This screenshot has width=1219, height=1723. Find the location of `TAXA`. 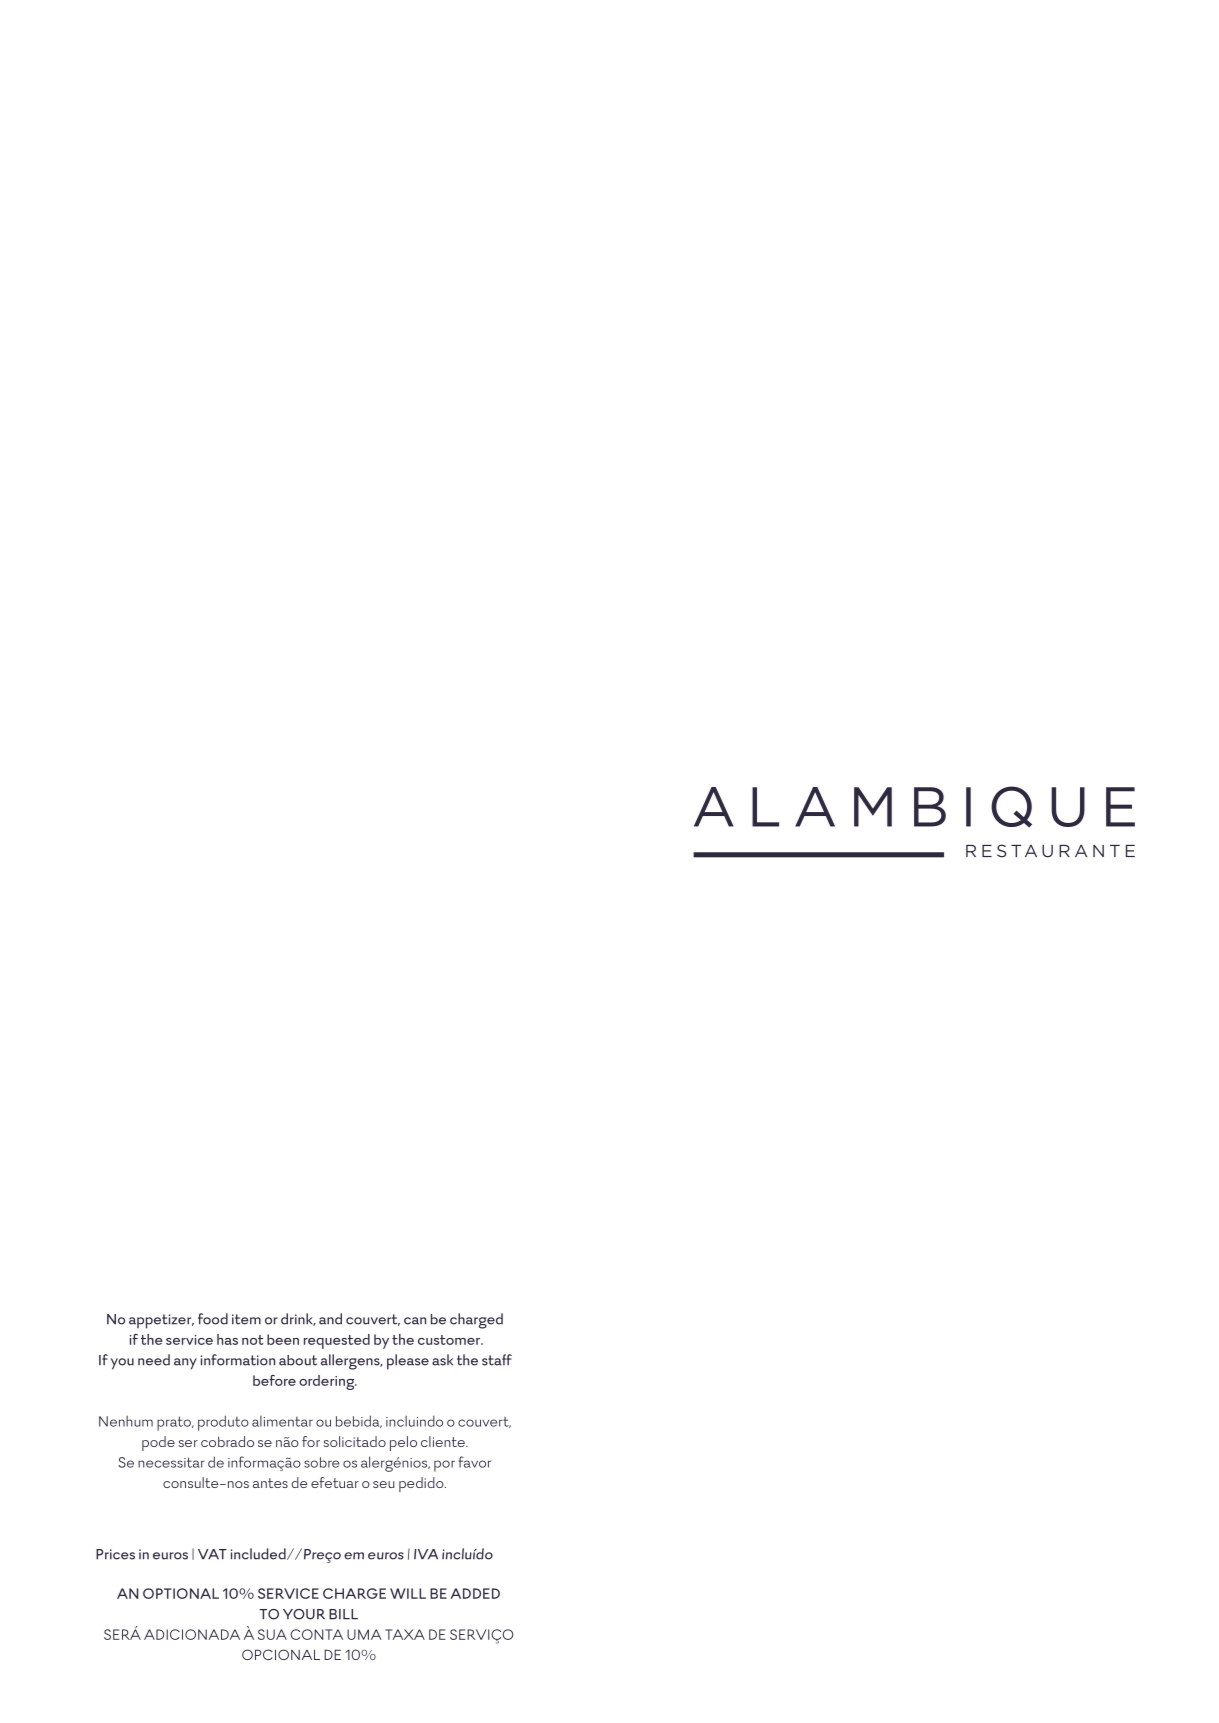

TAXA is located at coordinates (405, 1634).
